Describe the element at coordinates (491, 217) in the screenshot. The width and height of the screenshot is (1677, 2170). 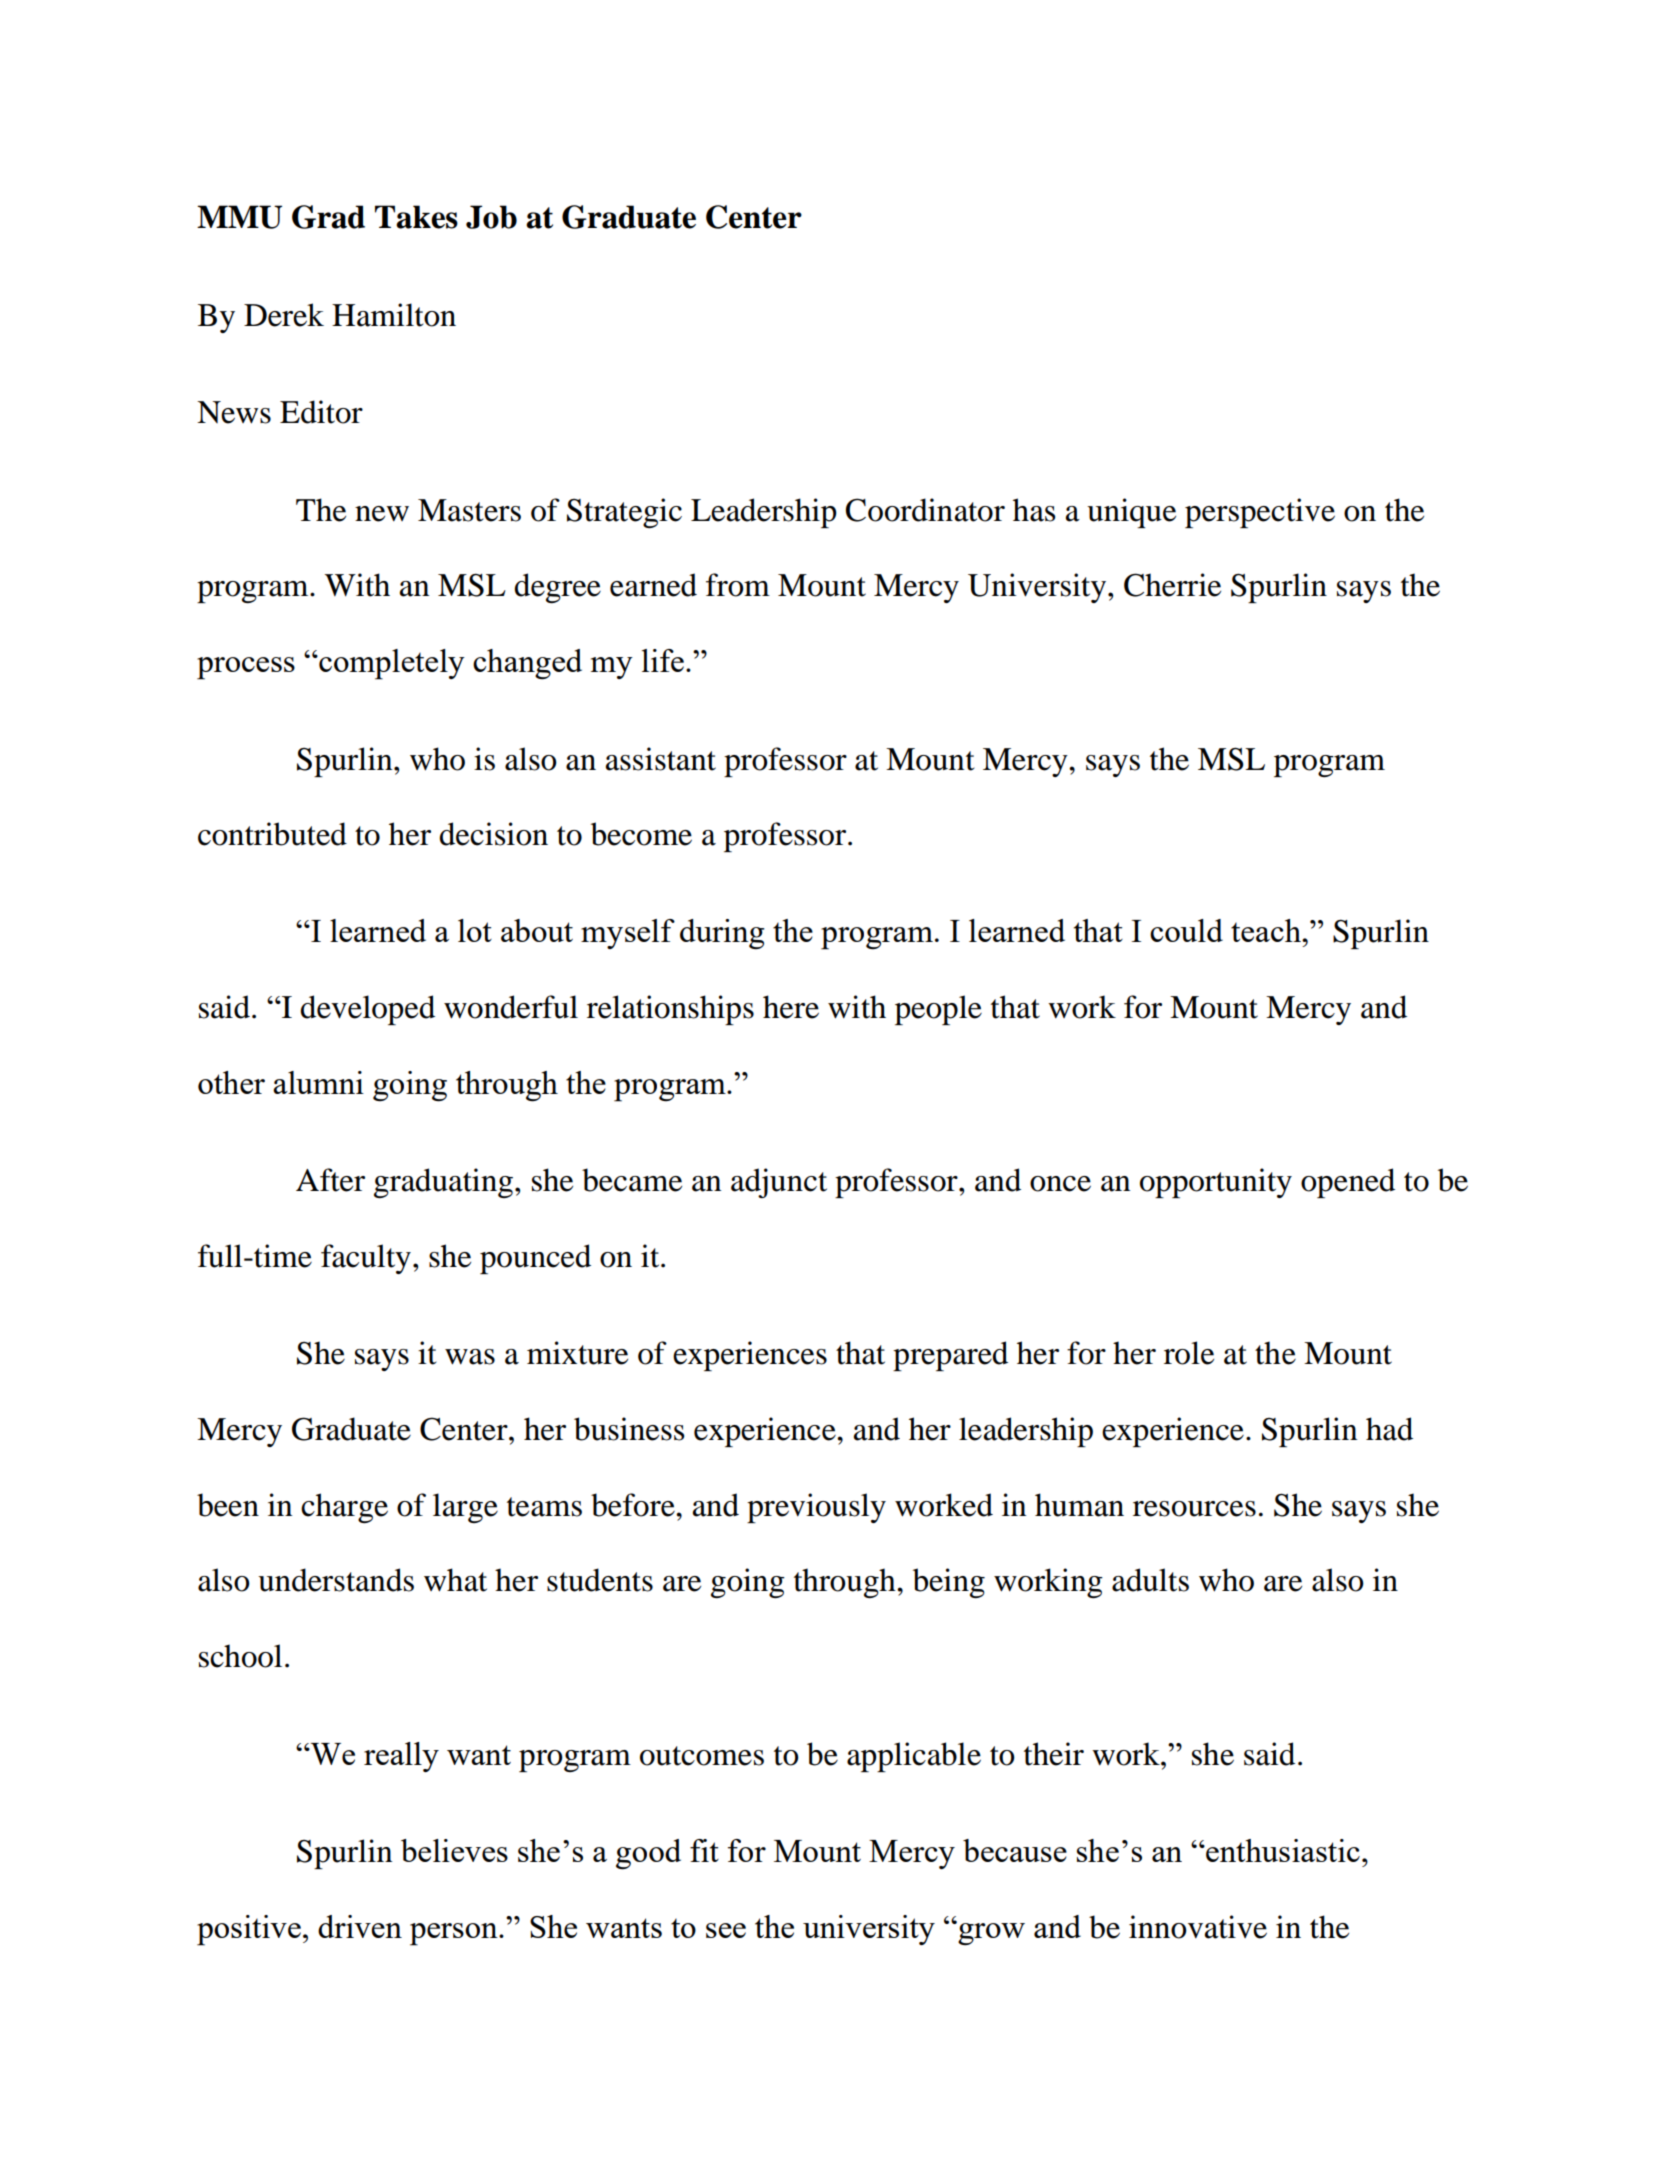
I see `Job` at that location.
